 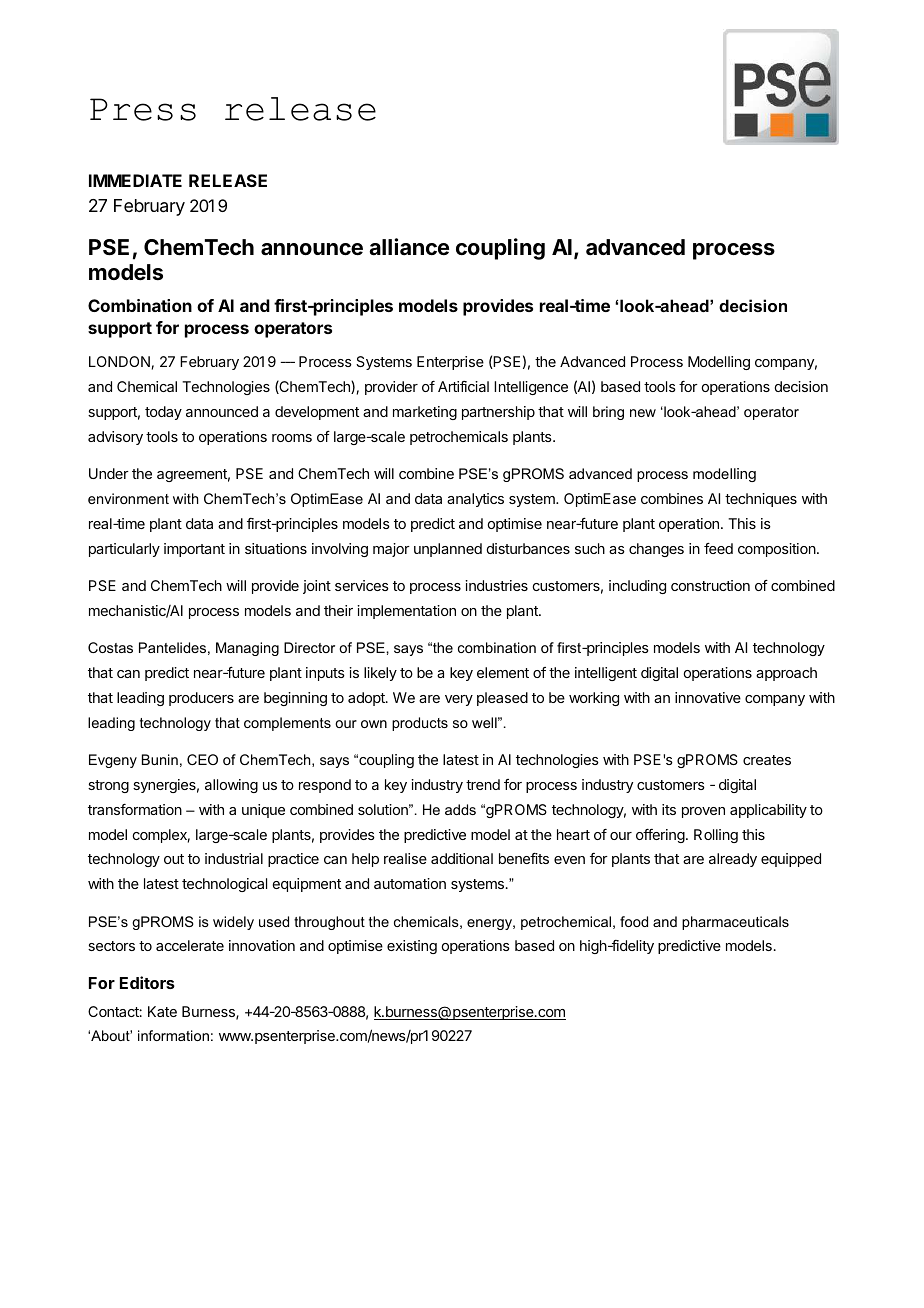 I want to click on alliance, so click(x=409, y=247).
